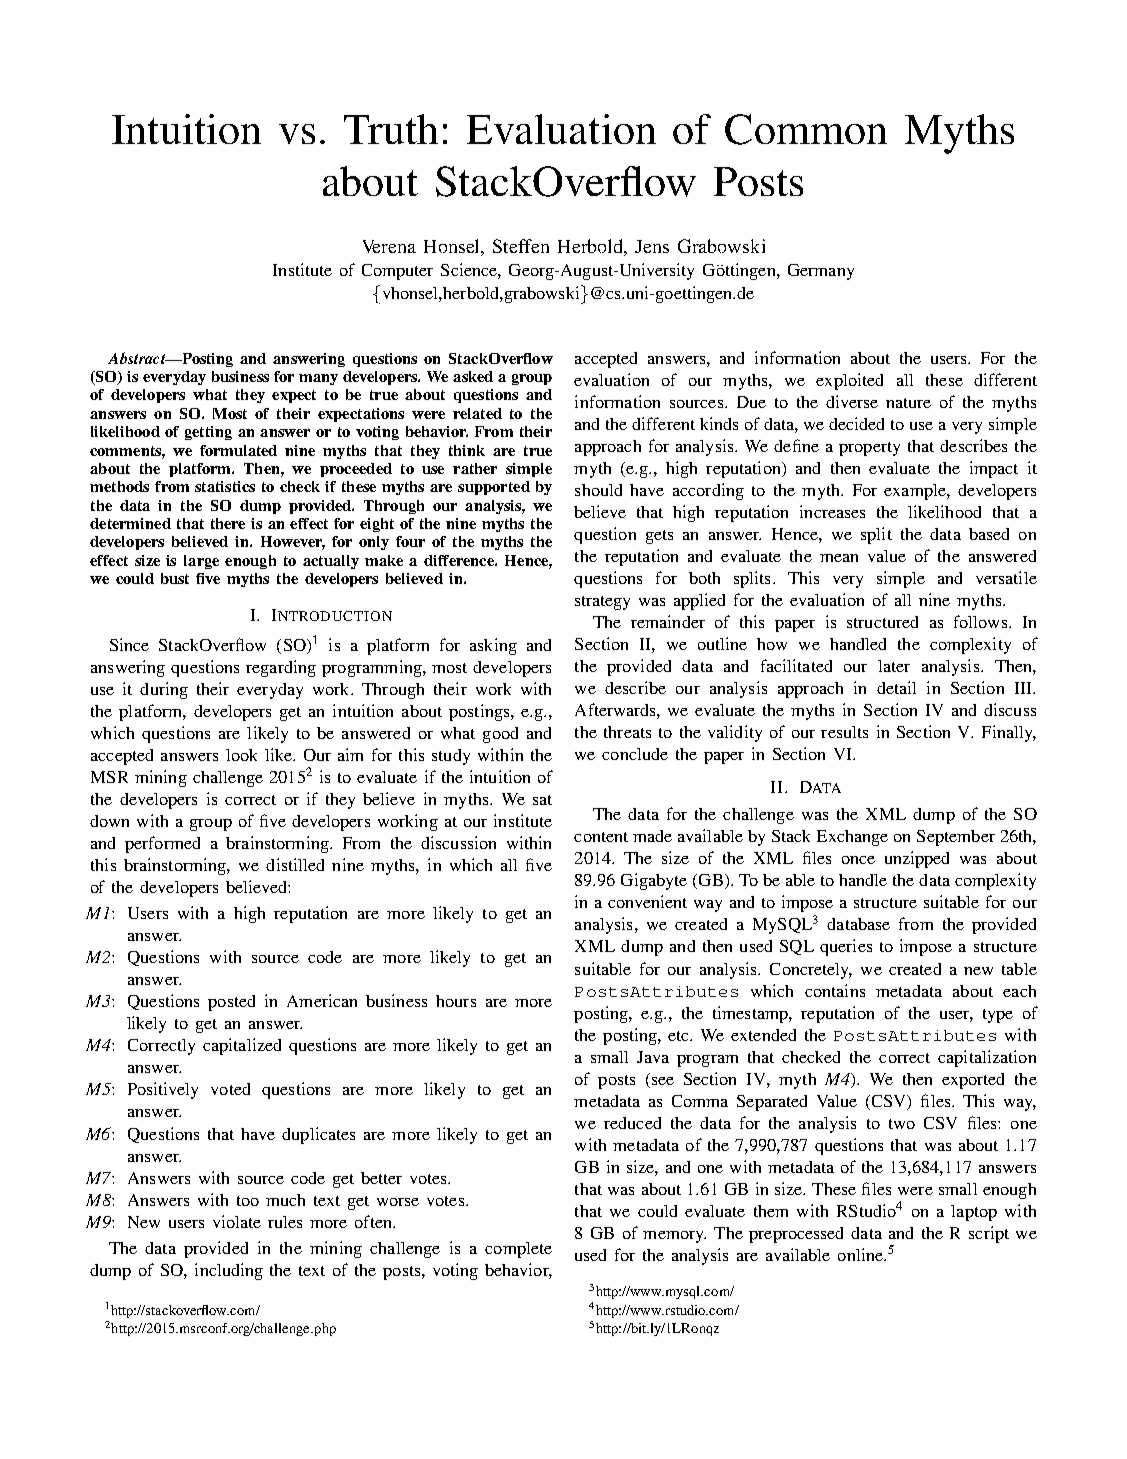 Image resolution: width=1127 pixels, height=1459 pixels. I want to click on laptop, so click(974, 1213).
